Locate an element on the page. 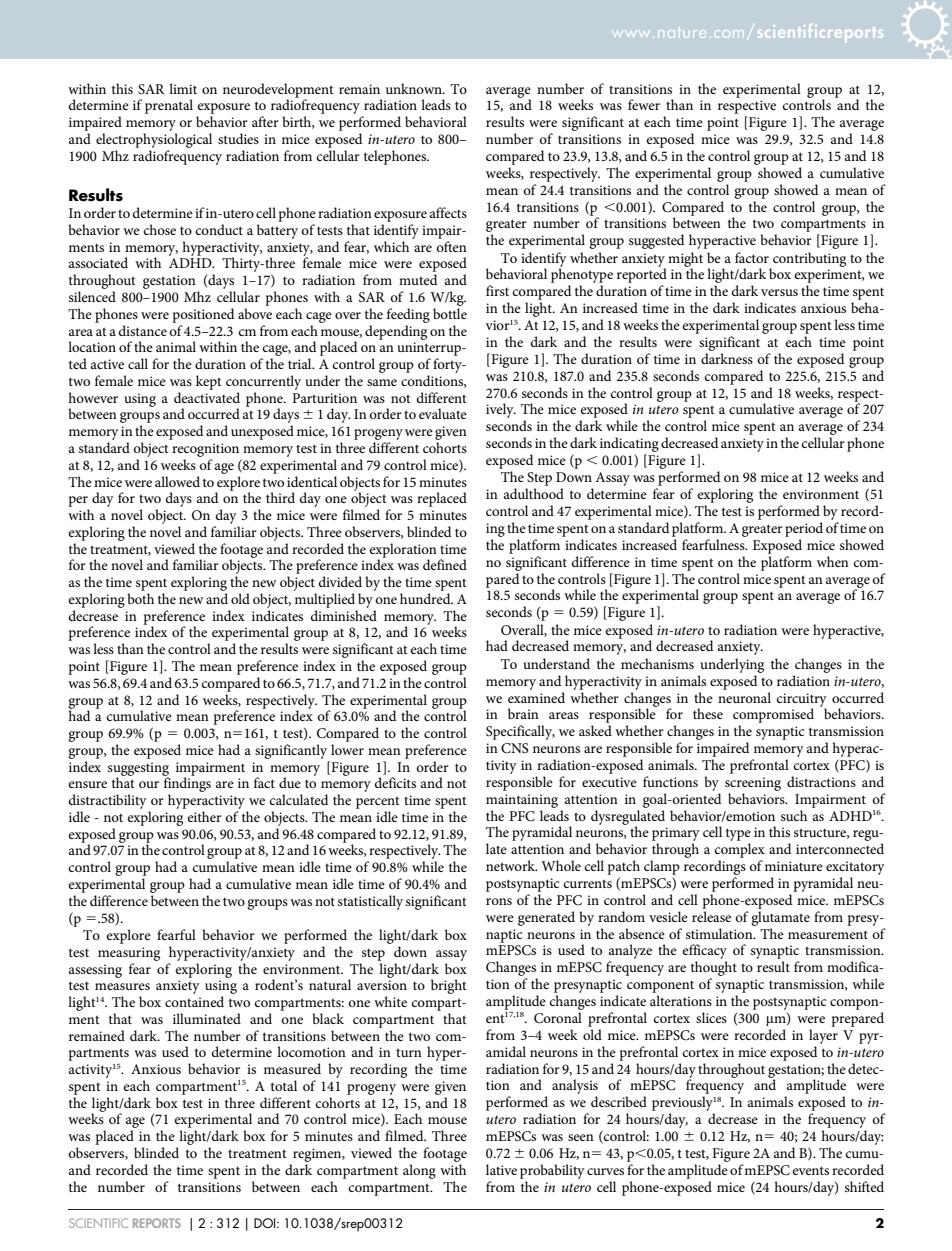 Image resolution: width=952 pixels, height=1251 pixels. fewer is located at coordinates (644, 104).
